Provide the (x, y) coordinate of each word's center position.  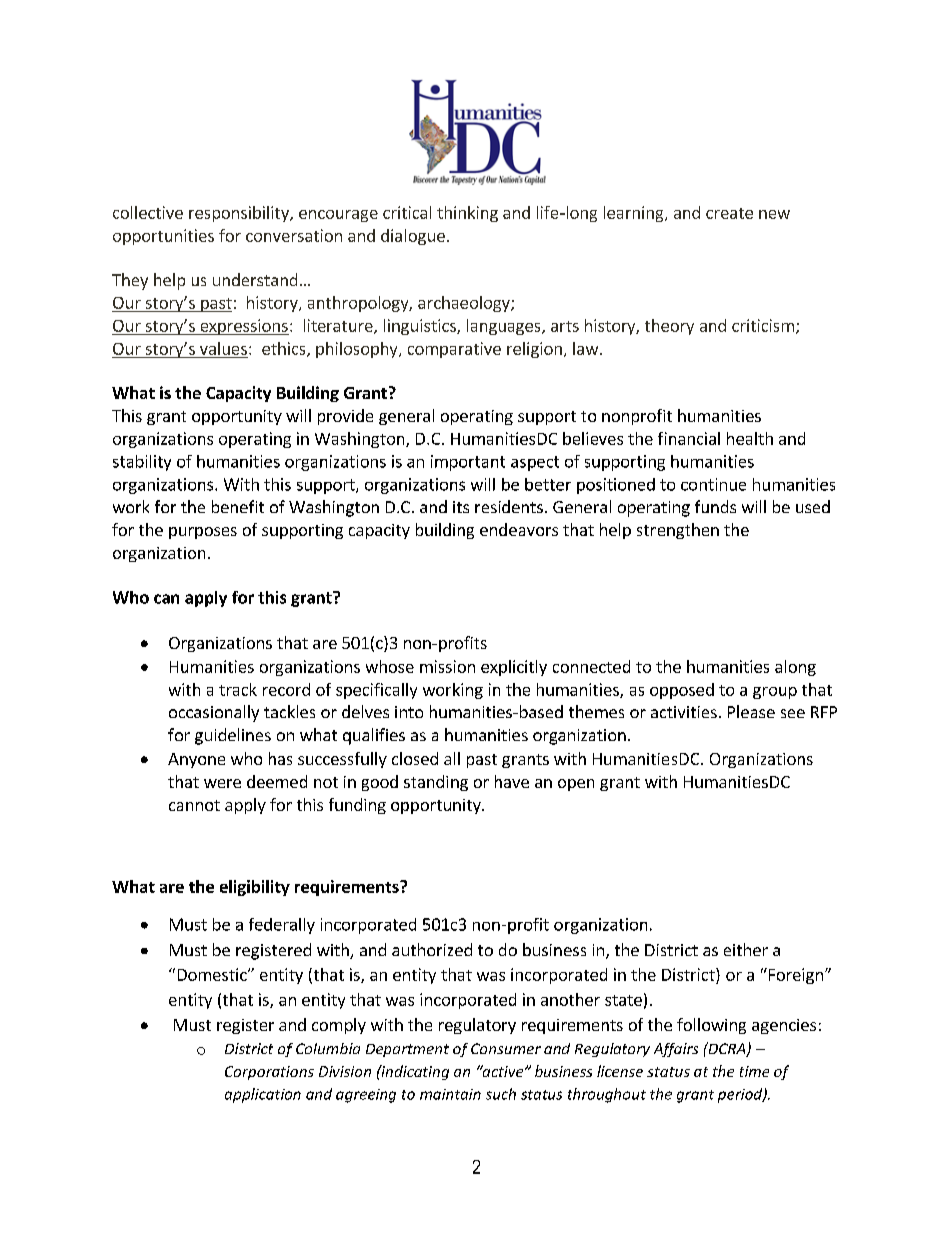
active (503, 1071)
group (775, 693)
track (238, 689)
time (754, 1071)
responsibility (240, 214)
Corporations (269, 1073)
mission (447, 666)
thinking (467, 214)
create (729, 213)
